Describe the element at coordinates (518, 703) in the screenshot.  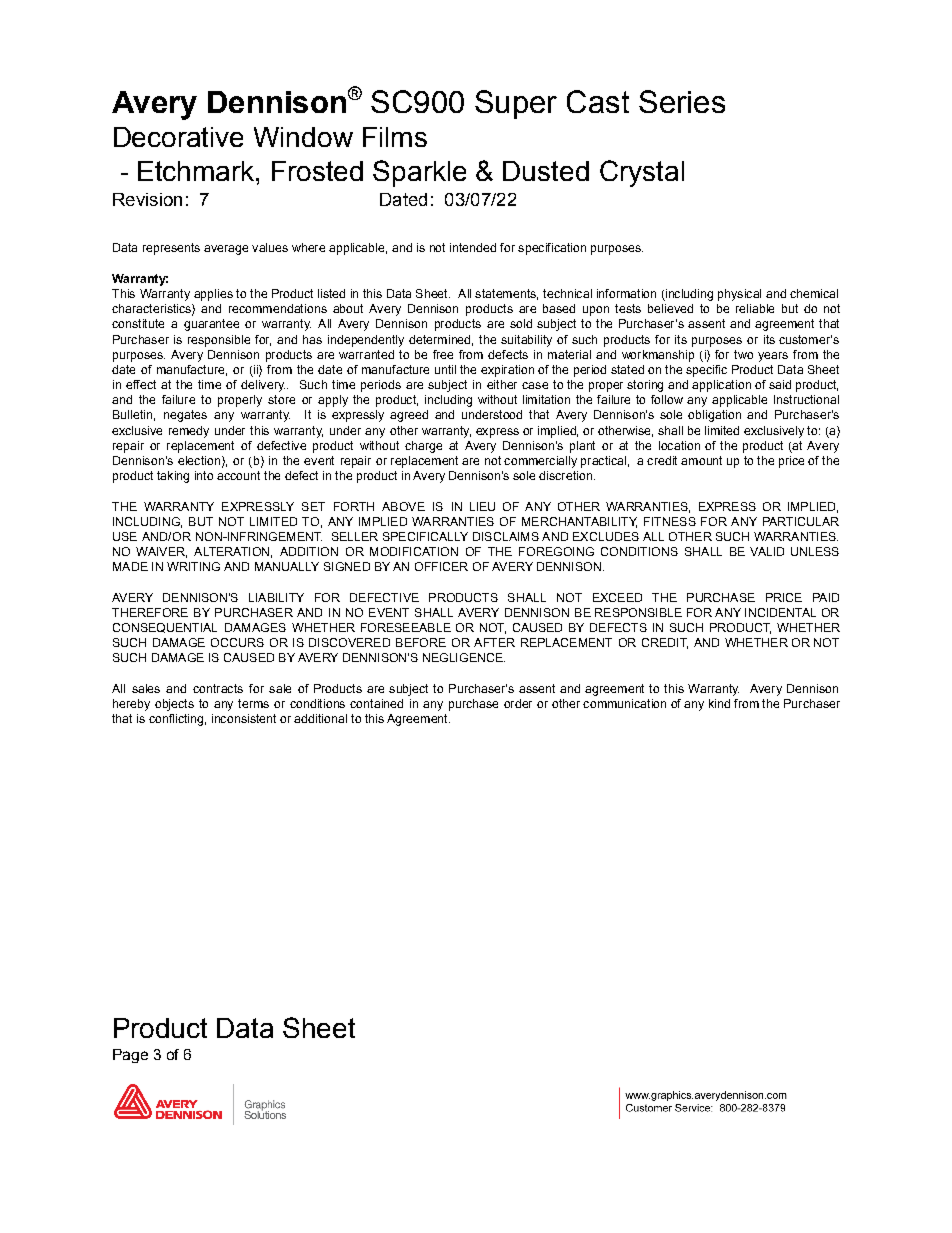
I see `order` at that location.
